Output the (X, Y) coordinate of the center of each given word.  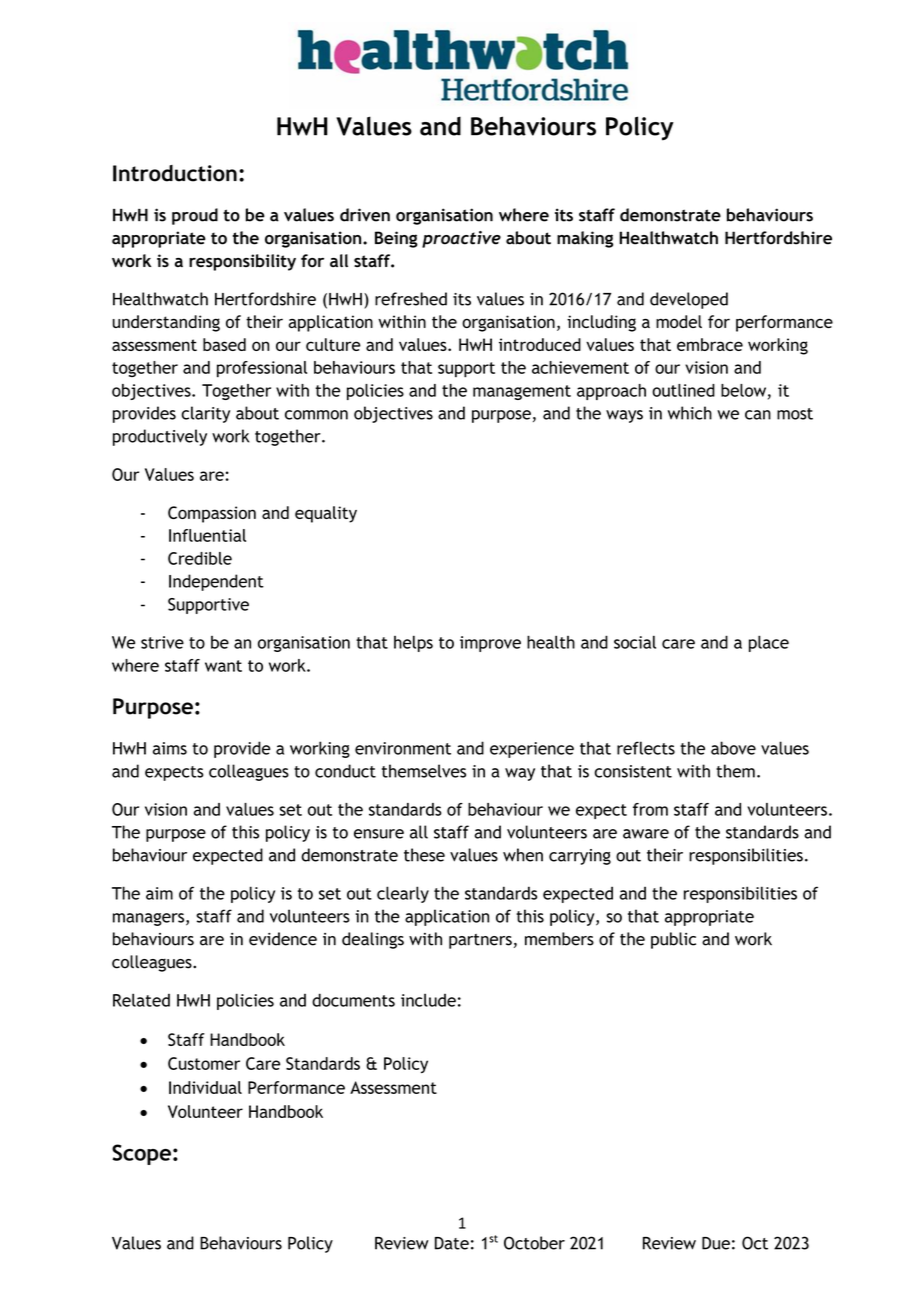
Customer (204, 1063)
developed (689, 300)
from (650, 809)
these (424, 855)
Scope (141, 1154)
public (673, 940)
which (690, 413)
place (769, 643)
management (522, 392)
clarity (205, 414)
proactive (461, 239)
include (428, 1000)
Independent (216, 582)
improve (490, 644)
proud (195, 216)
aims (170, 748)
